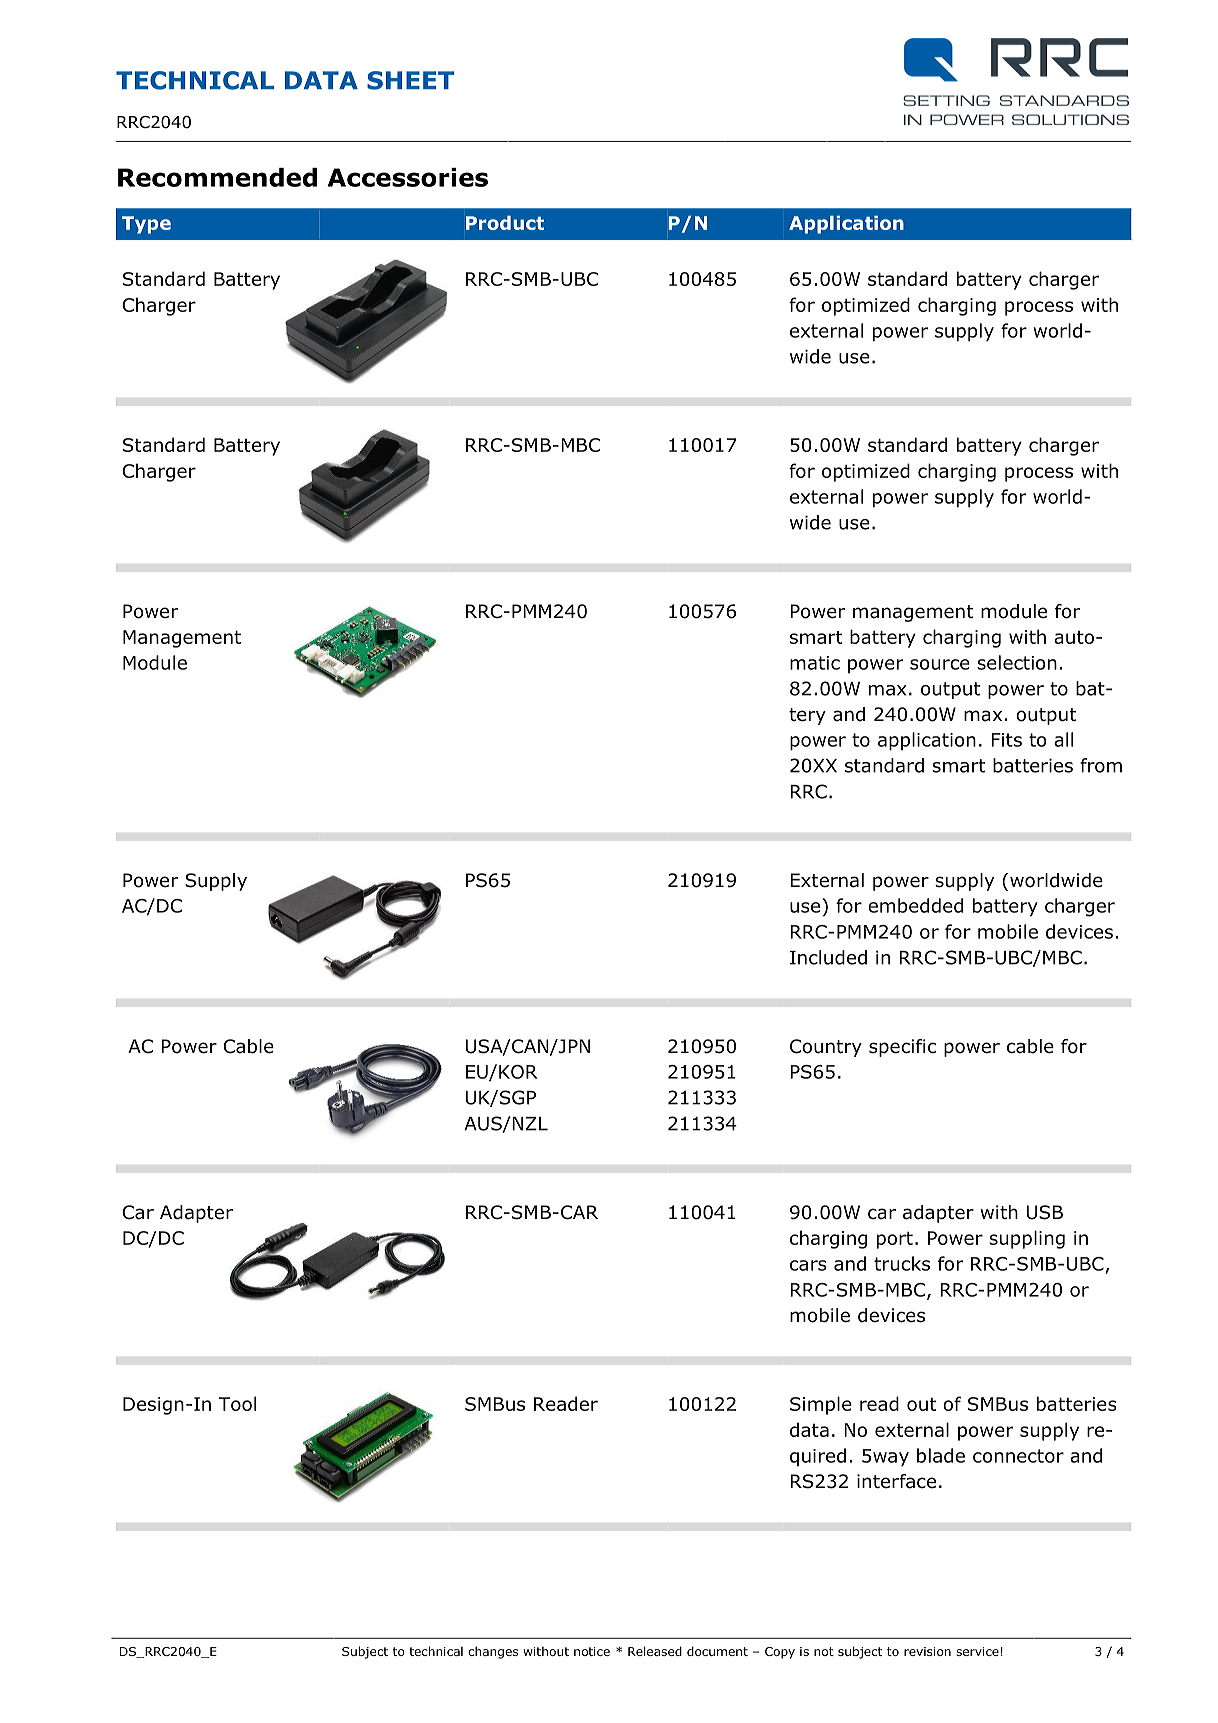 The image size is (1218, 1723). What do you see at coordinates (1006, 740) in the image?
I see `Fits` at bounding box center [1006, 740].
